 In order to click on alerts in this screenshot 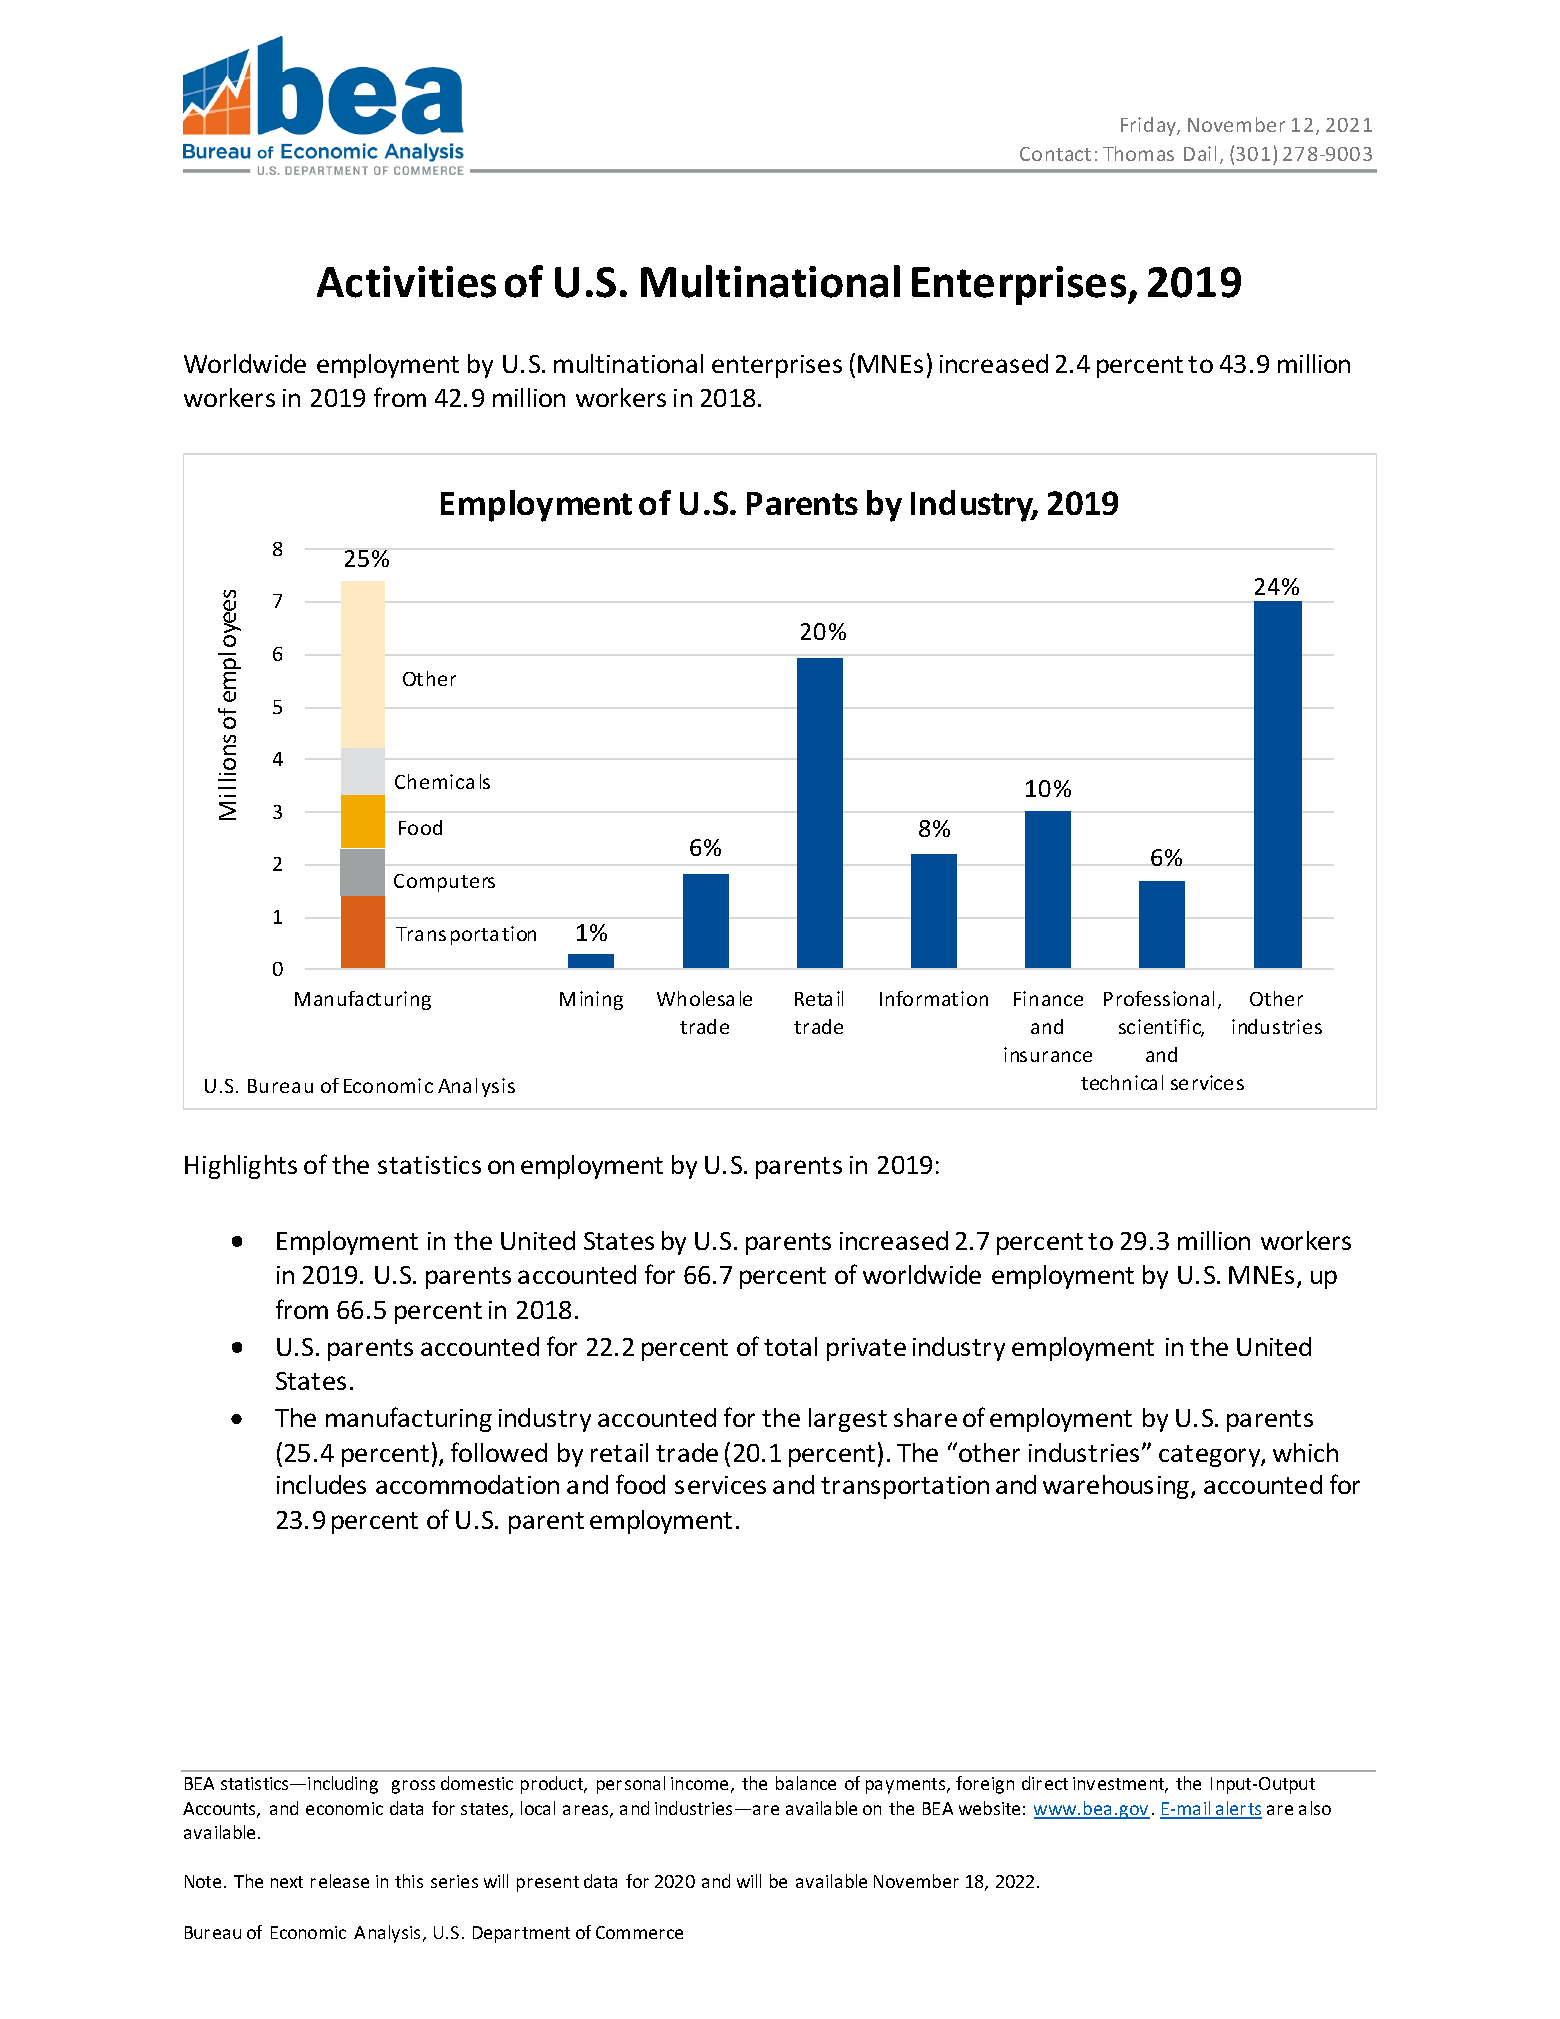, I will do `click(1238, 1809)`.
